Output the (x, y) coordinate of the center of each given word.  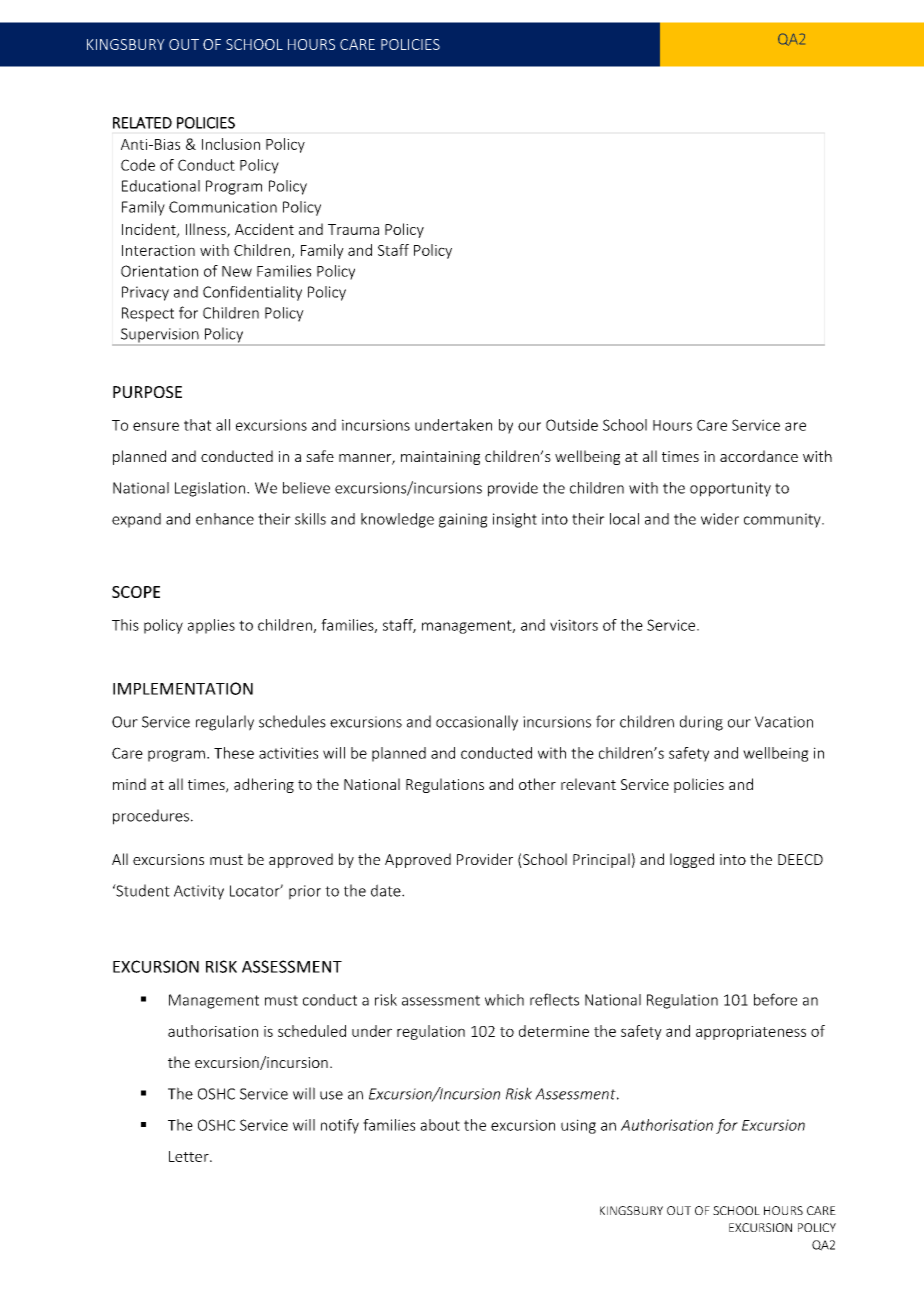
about (440, 1125)
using (578, 1126)
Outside (572, 425)
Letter (190, 1156)
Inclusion (231, 144)
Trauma (353, 229)
